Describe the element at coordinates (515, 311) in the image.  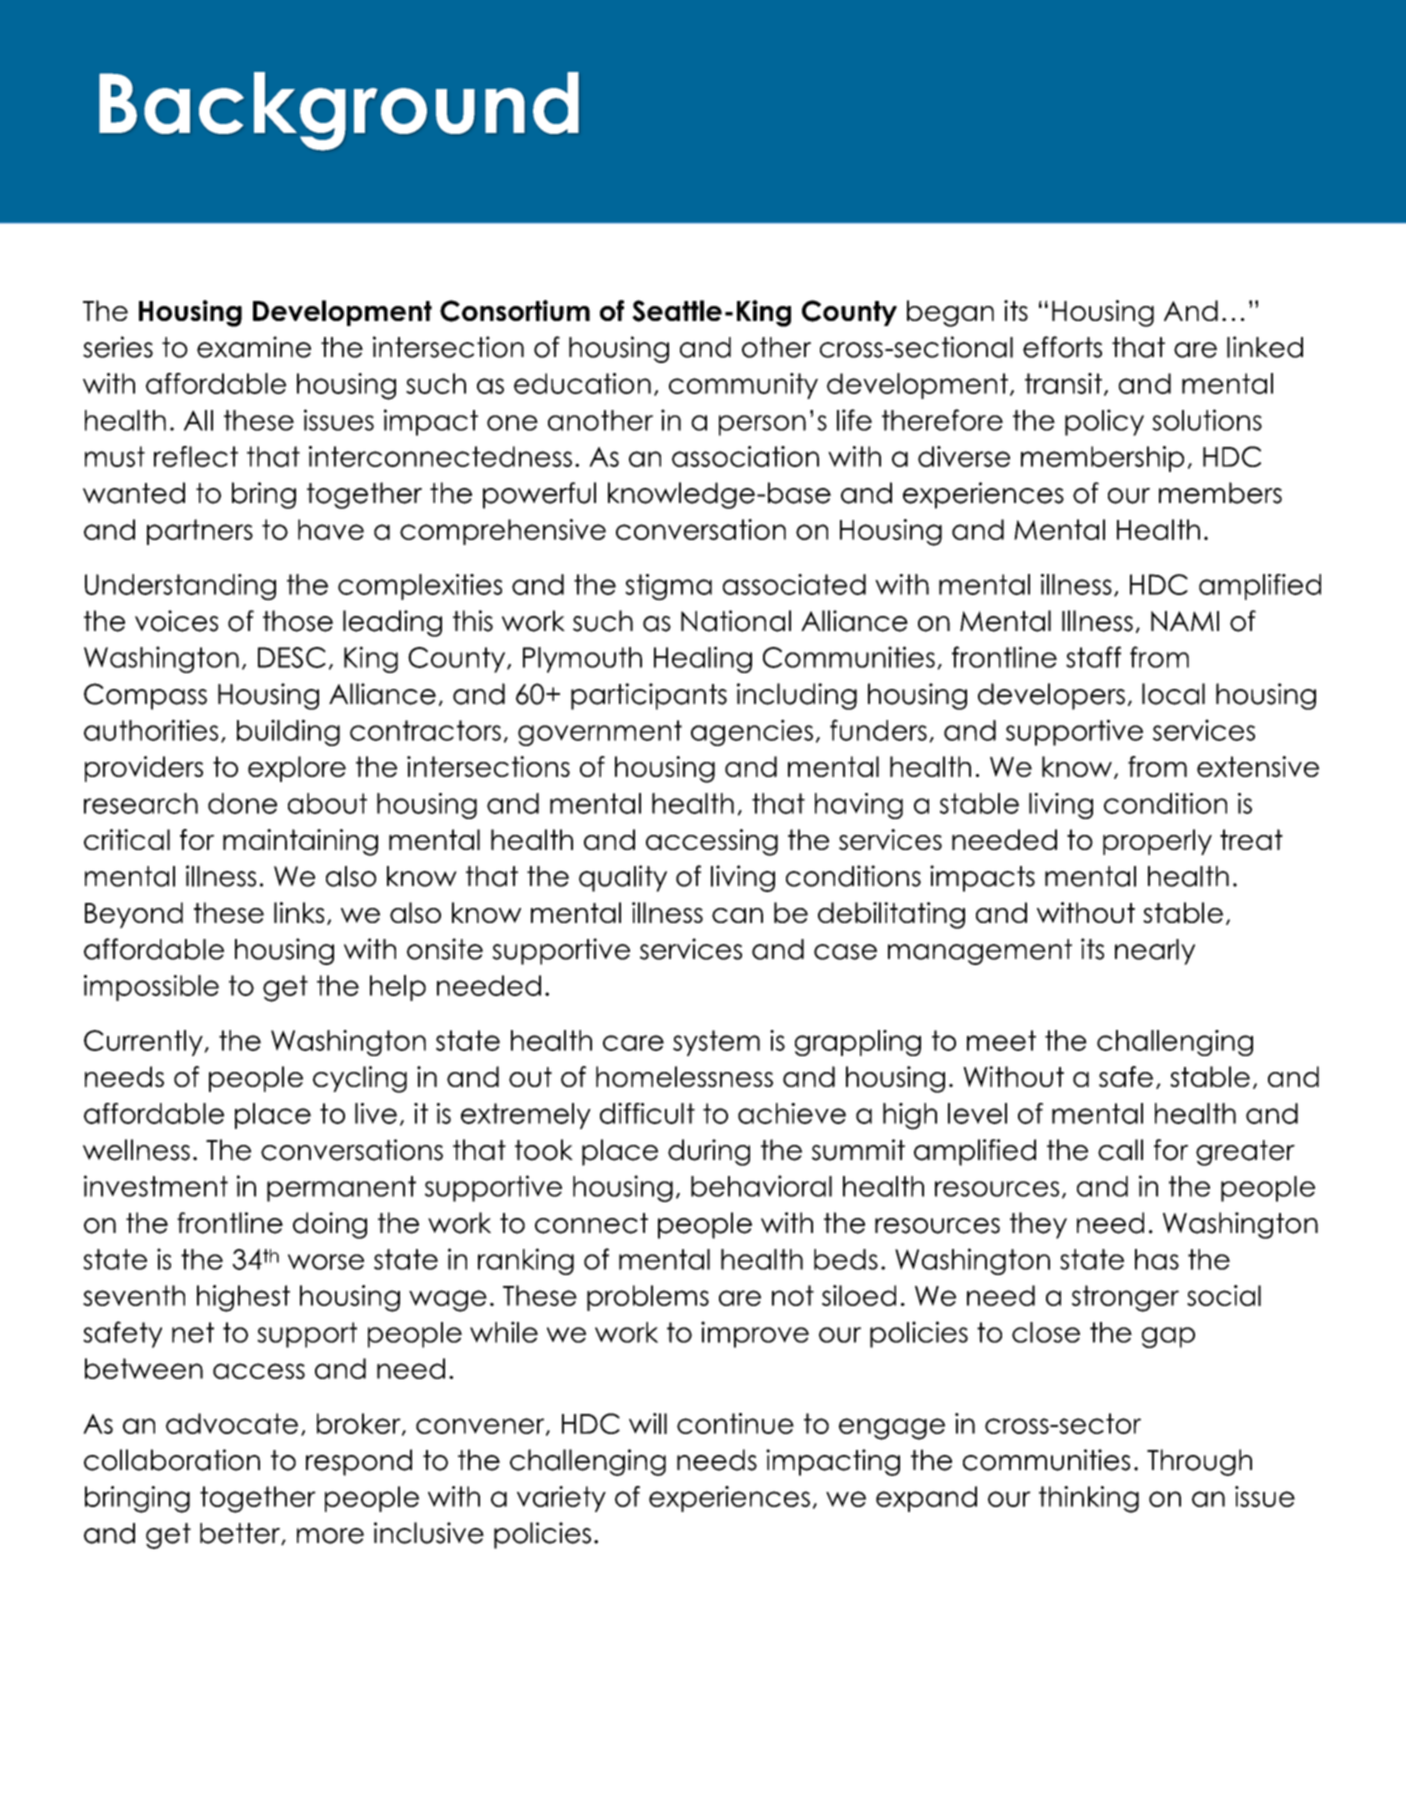
I see `Consortium` at that location.
